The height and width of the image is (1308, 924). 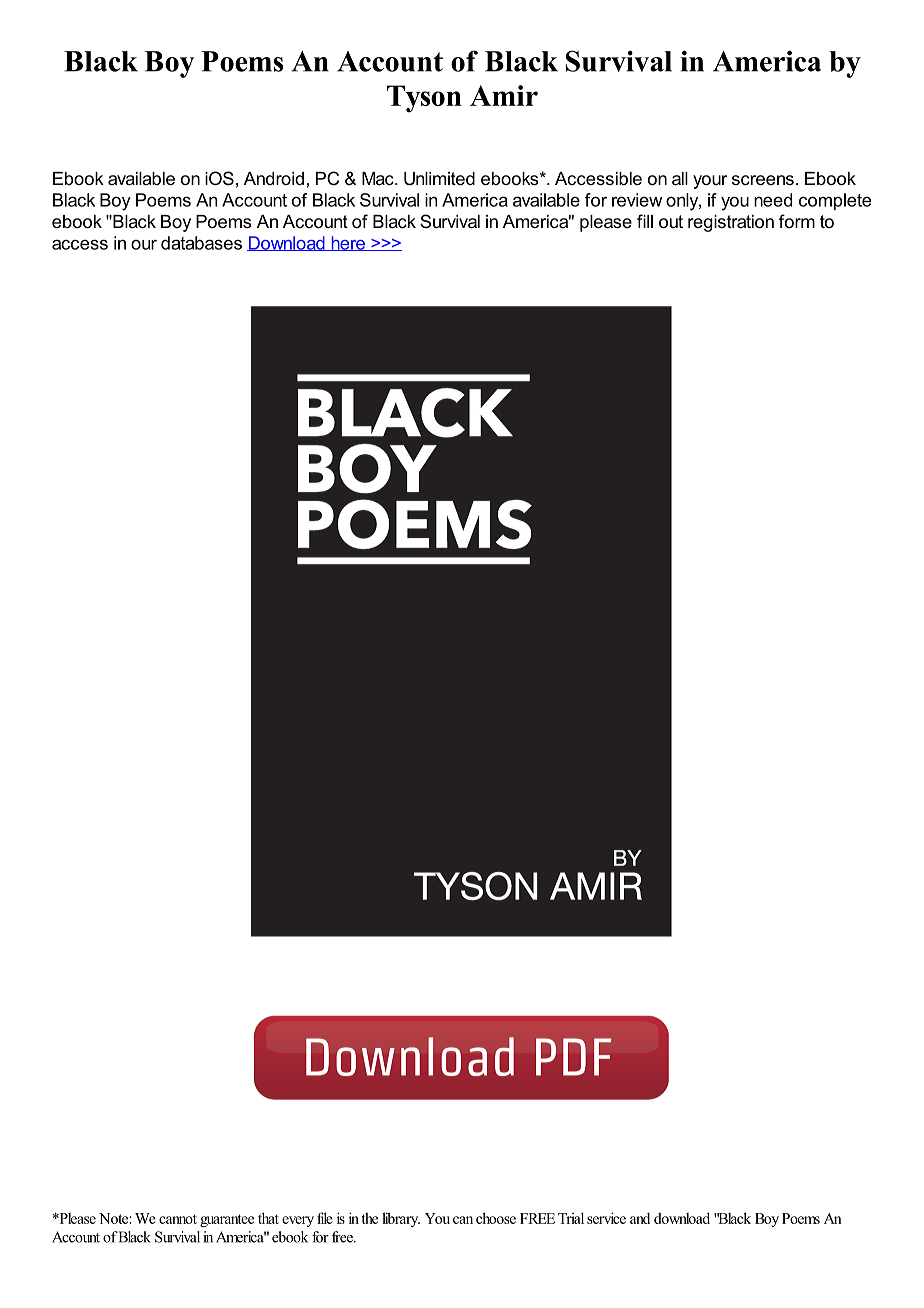 I want to click on Amir, so click(x=504, y=95).
